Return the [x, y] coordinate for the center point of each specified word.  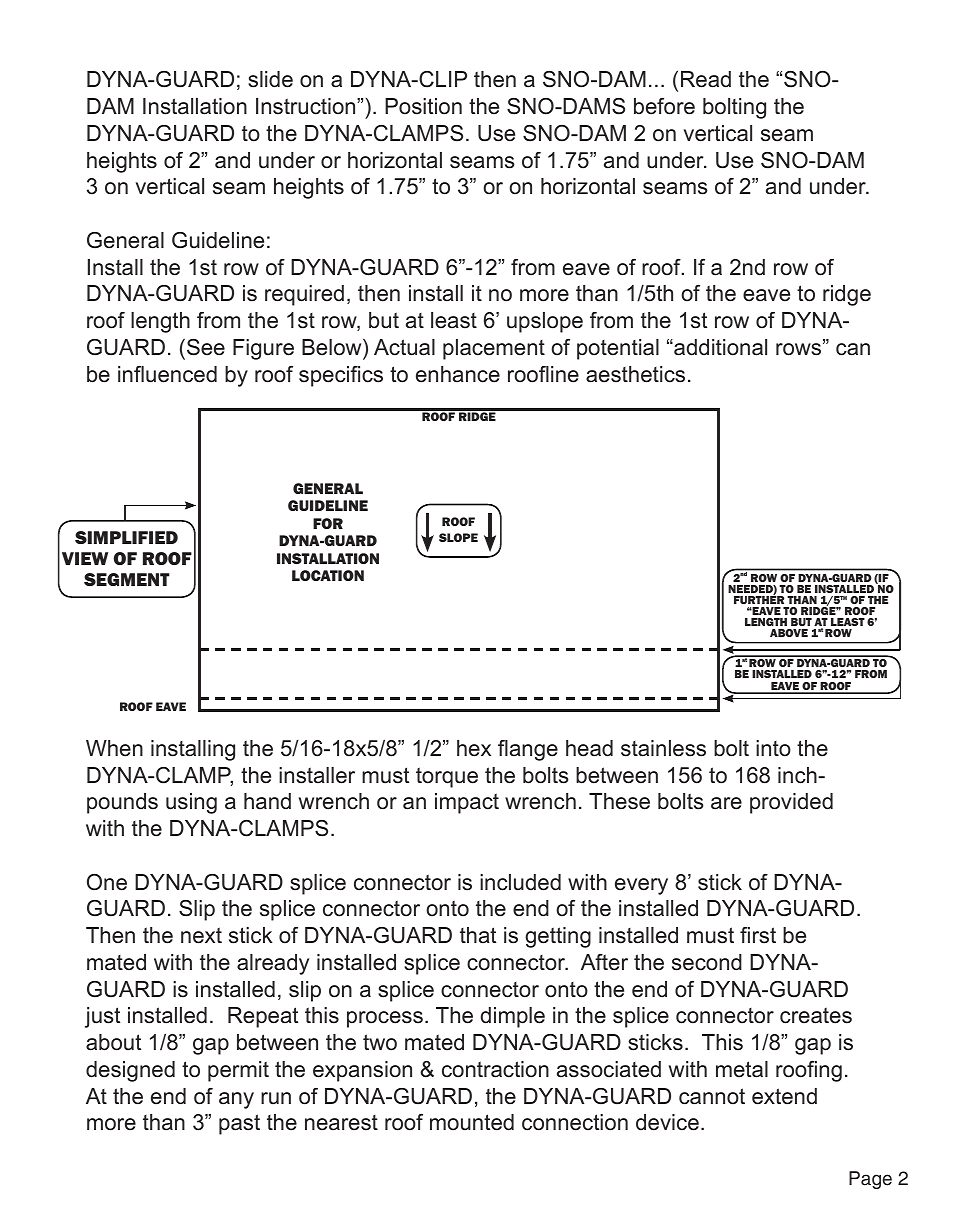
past [239, 1124]
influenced [167, 374]
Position [423, 106]
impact [467, 803]
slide [270, 79]
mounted [472, 1122]
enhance [458, 374]
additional [719, 347]
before [664, 106]
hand [267, 801]
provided [791, 803]
